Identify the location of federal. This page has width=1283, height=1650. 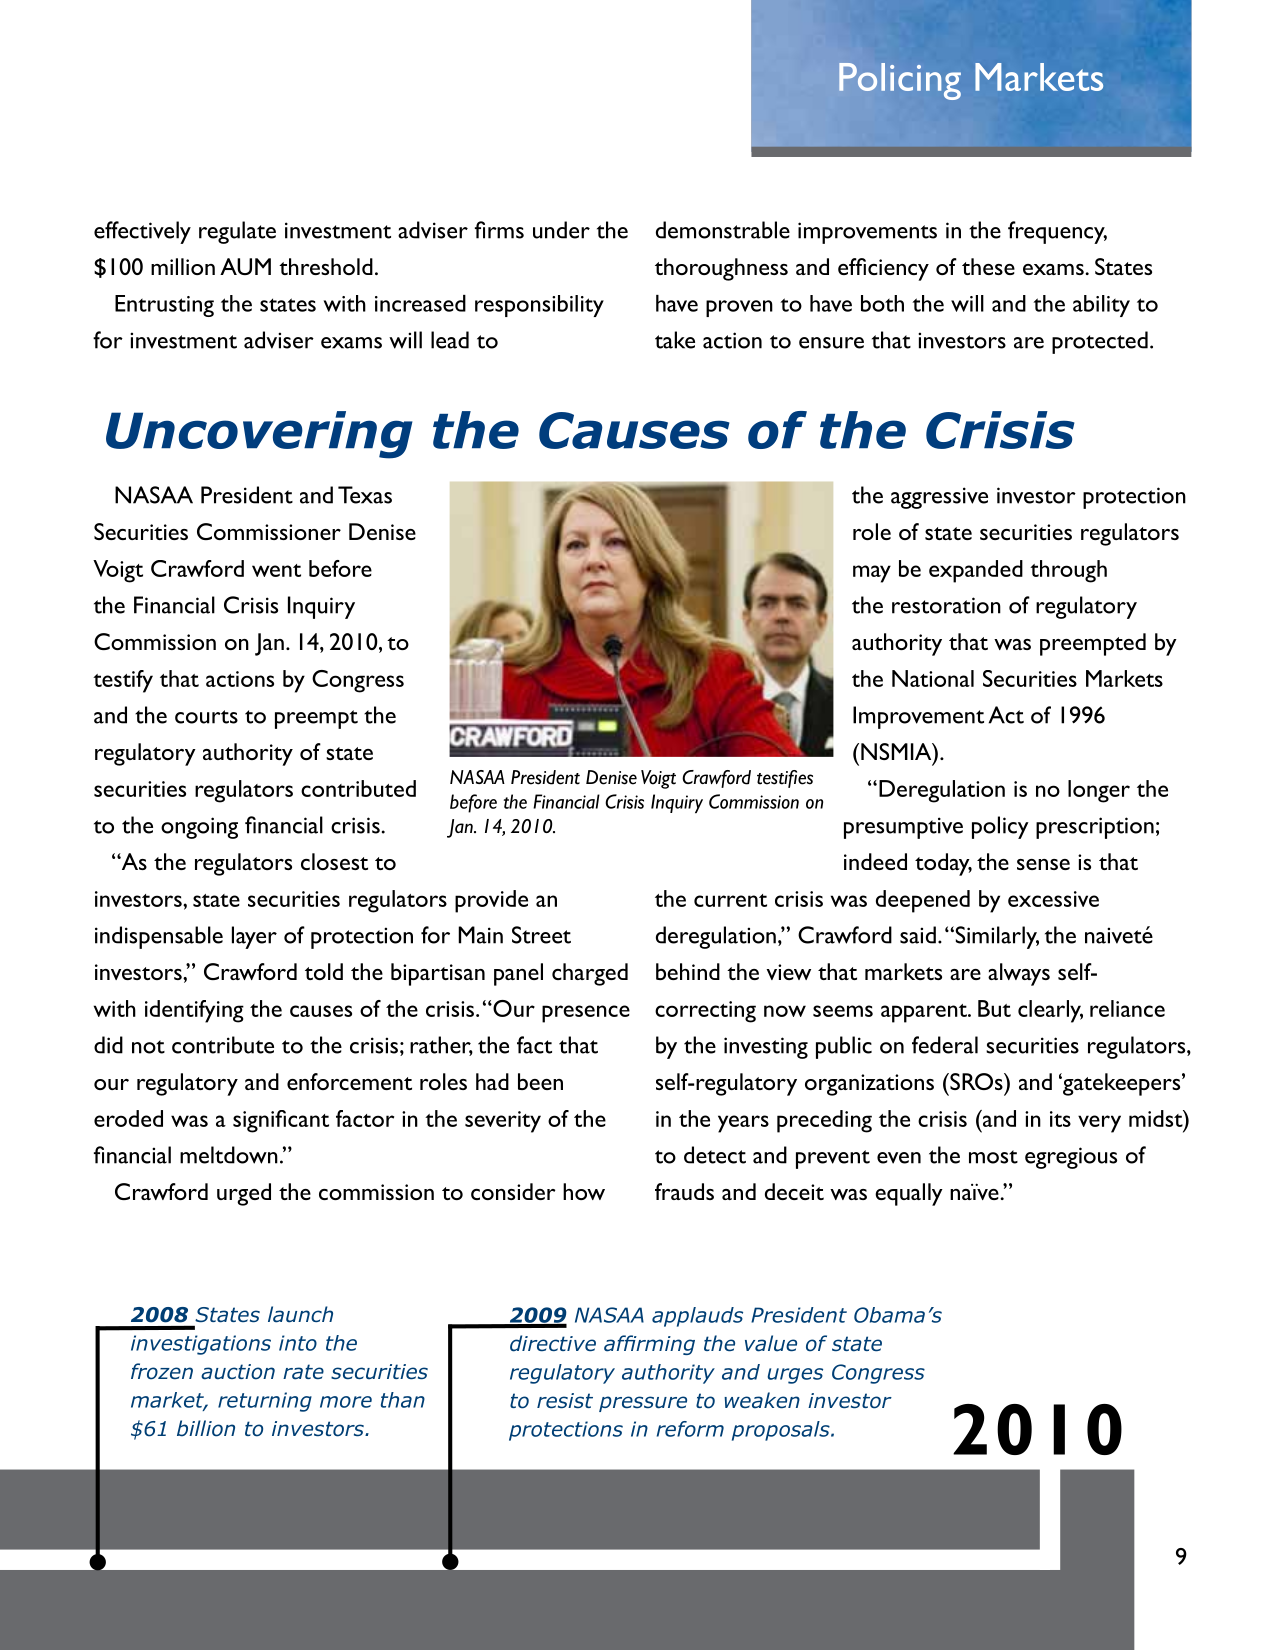
(945, 1045).
